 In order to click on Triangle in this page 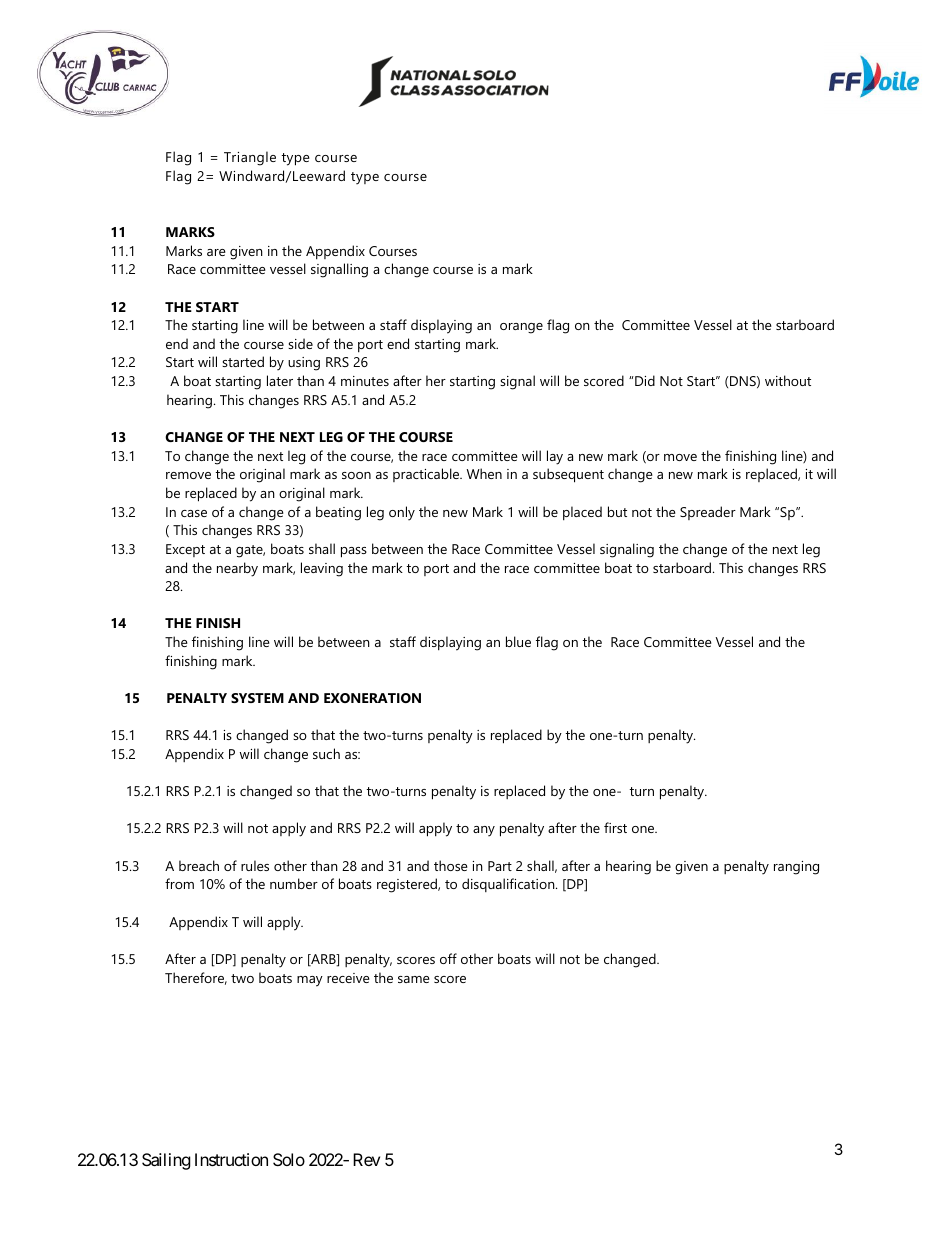, I will do `click(250, 158)`.
